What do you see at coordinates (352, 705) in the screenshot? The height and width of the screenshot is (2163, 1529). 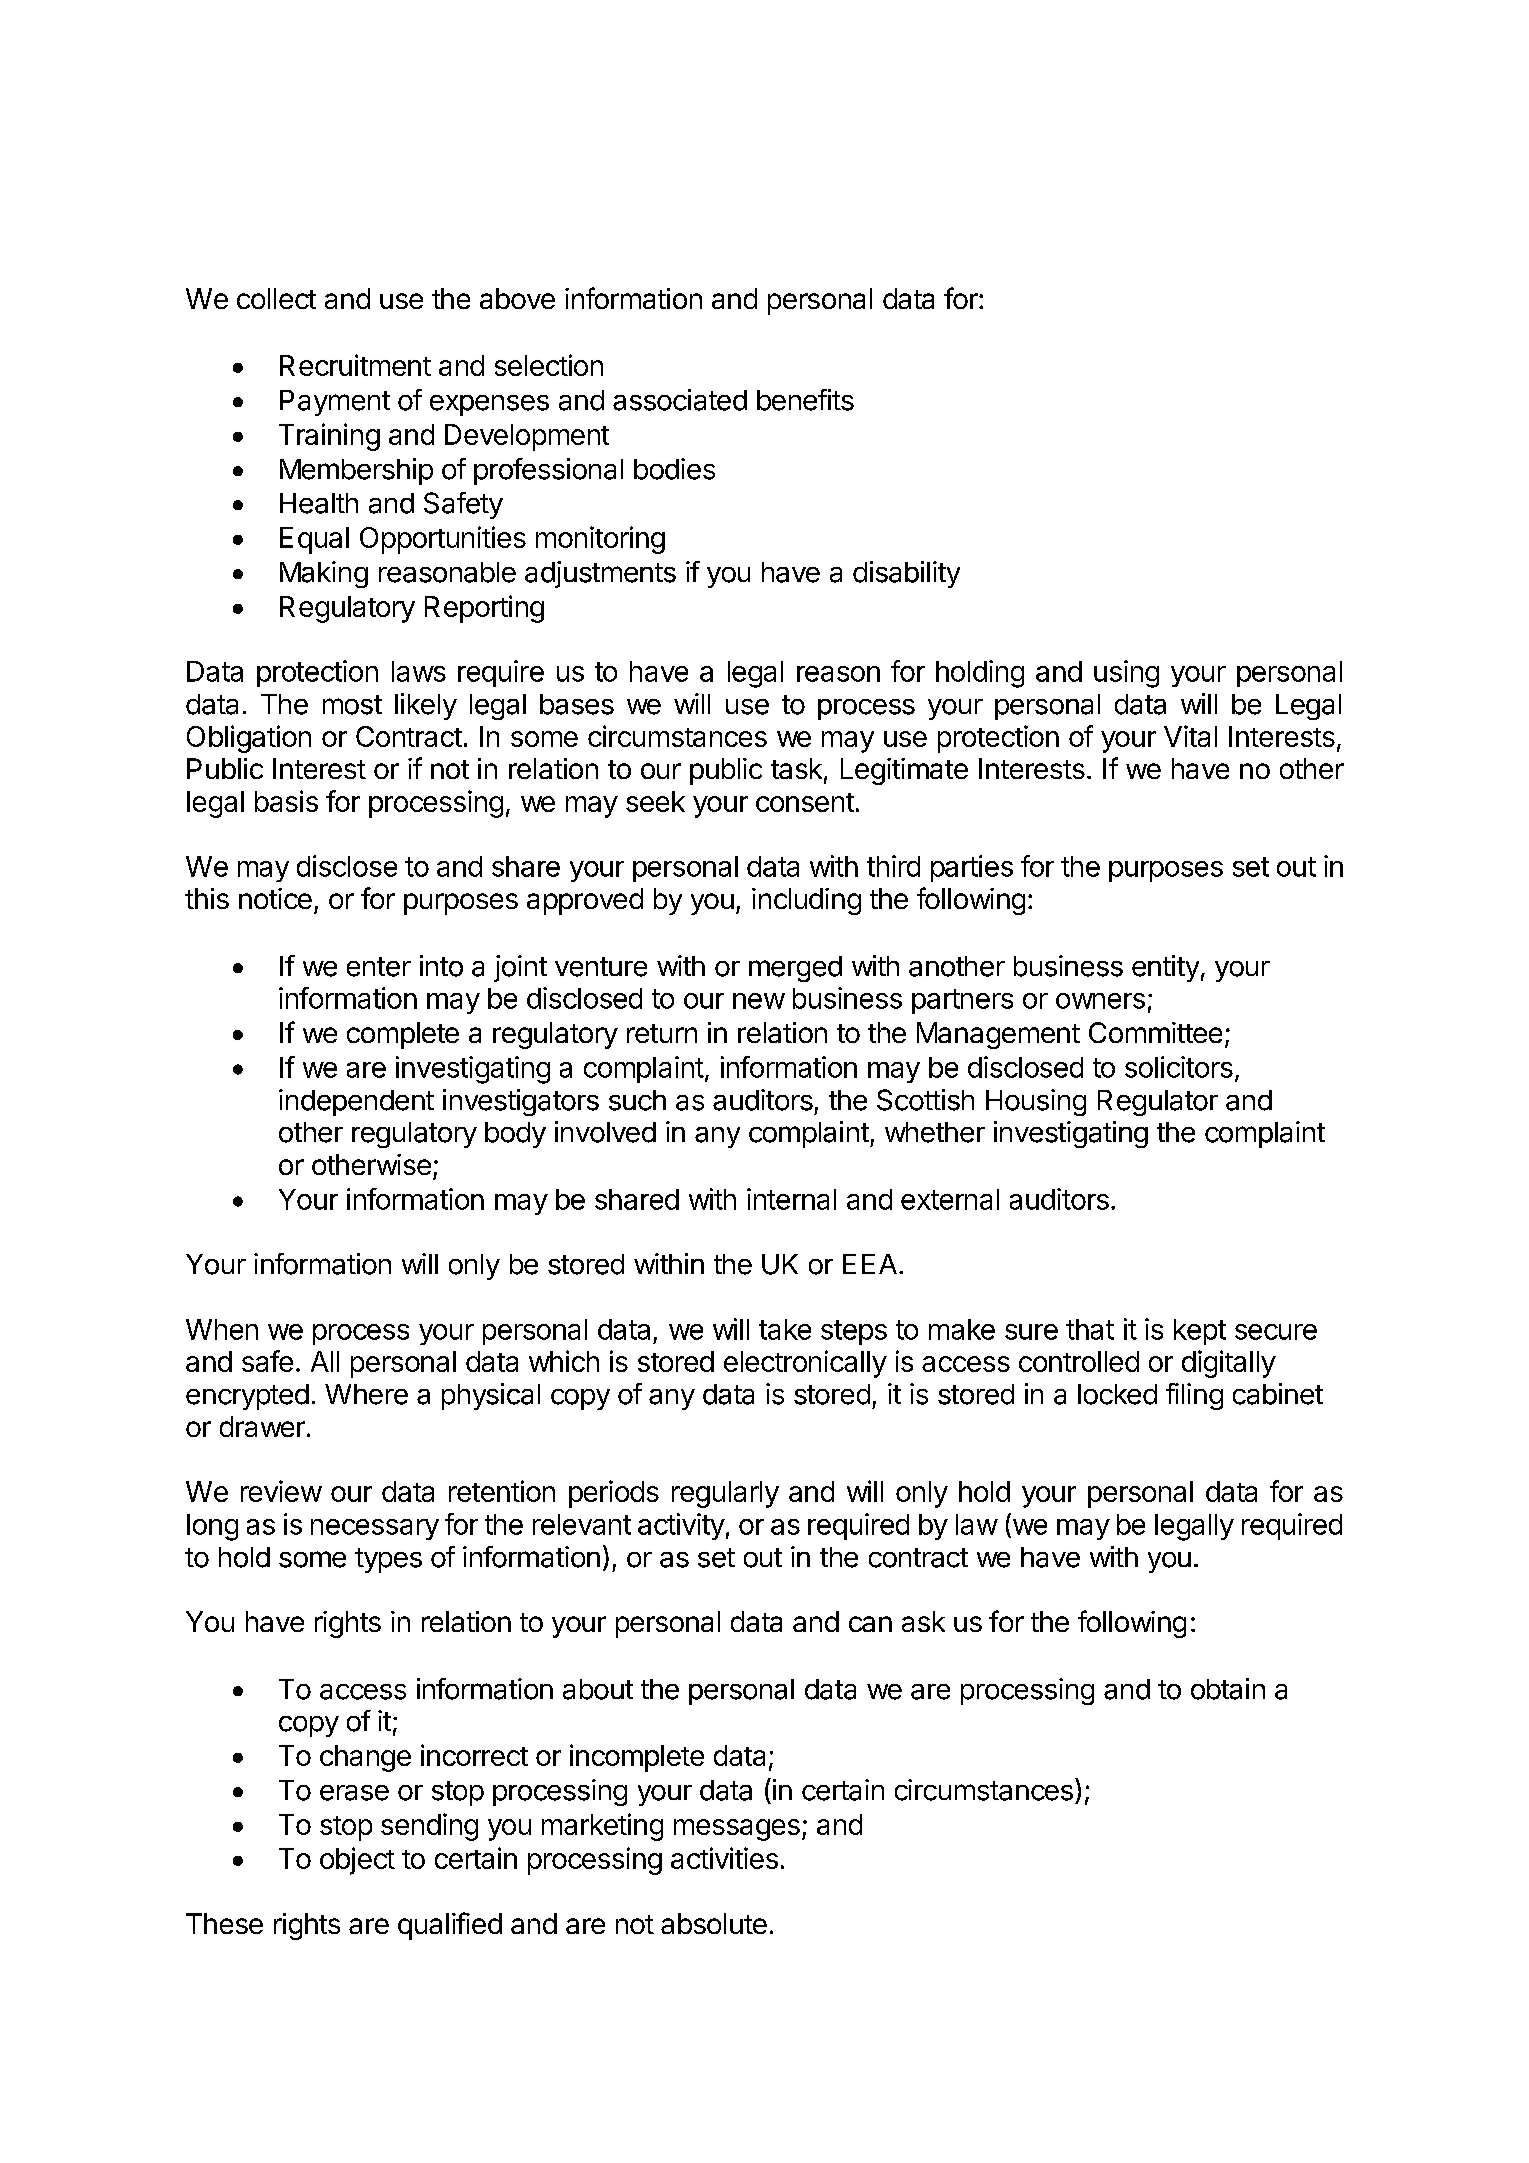 I see `most` at bounding box center [352, 705].
